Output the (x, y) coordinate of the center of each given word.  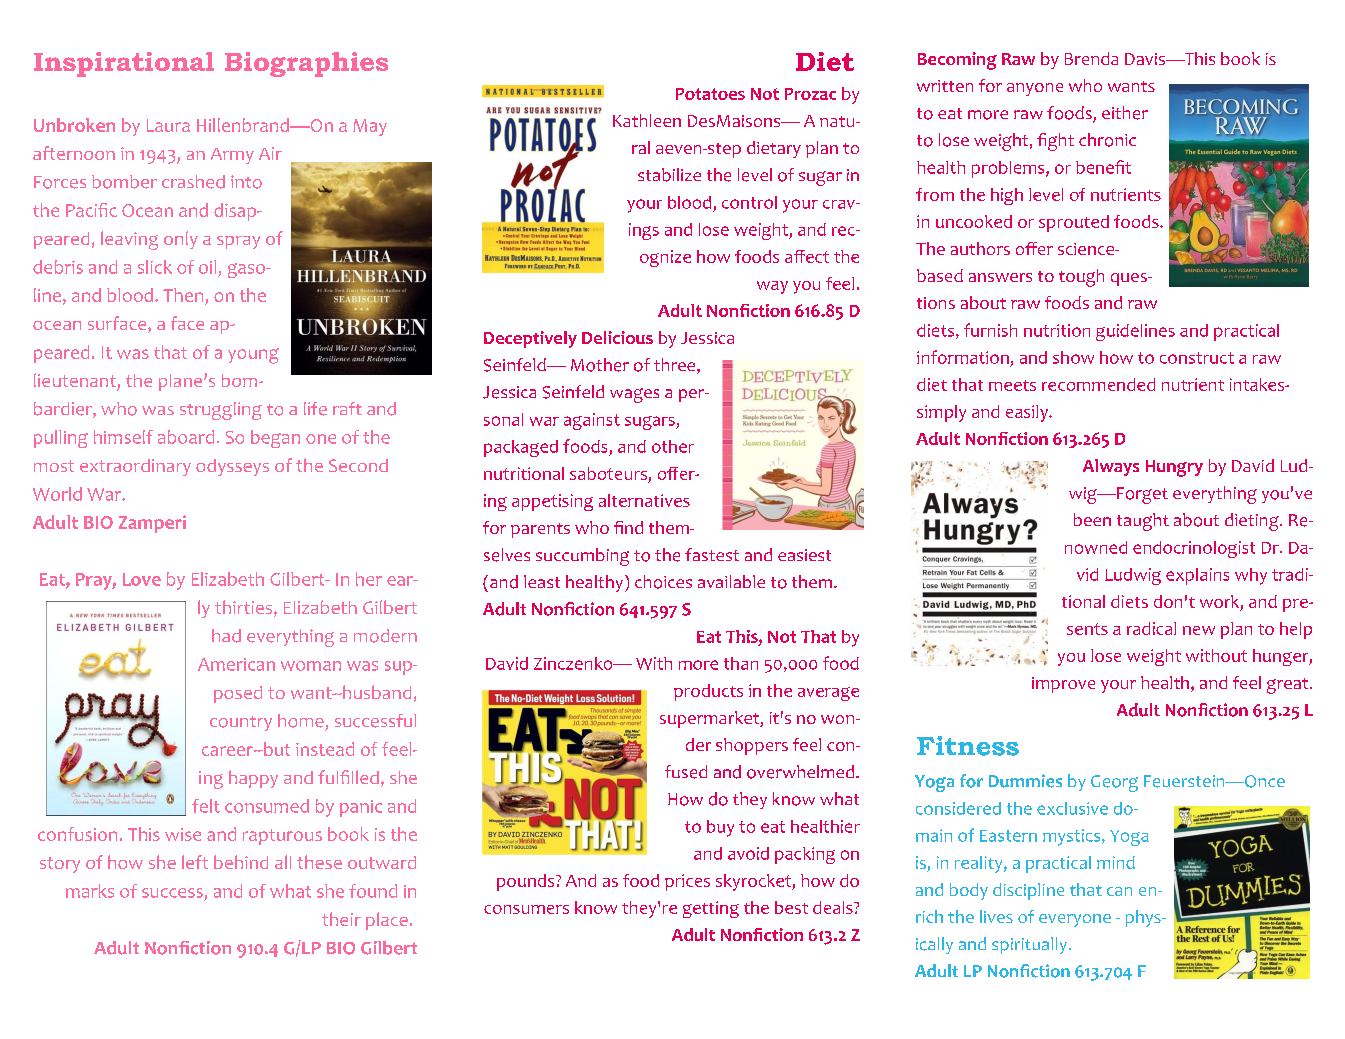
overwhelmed (802, 772)
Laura (168, 125)
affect (807, 256)
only (181, 240)
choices (663, 582)
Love (142, 579)
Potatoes (710, 94)
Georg (1114, 783)
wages (634, 395)
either (1125, 113)
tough (1081, 278)
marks (90, 891)
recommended (1098, 384)
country (241, 723)
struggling (221, 411)
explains (1197, 576)
